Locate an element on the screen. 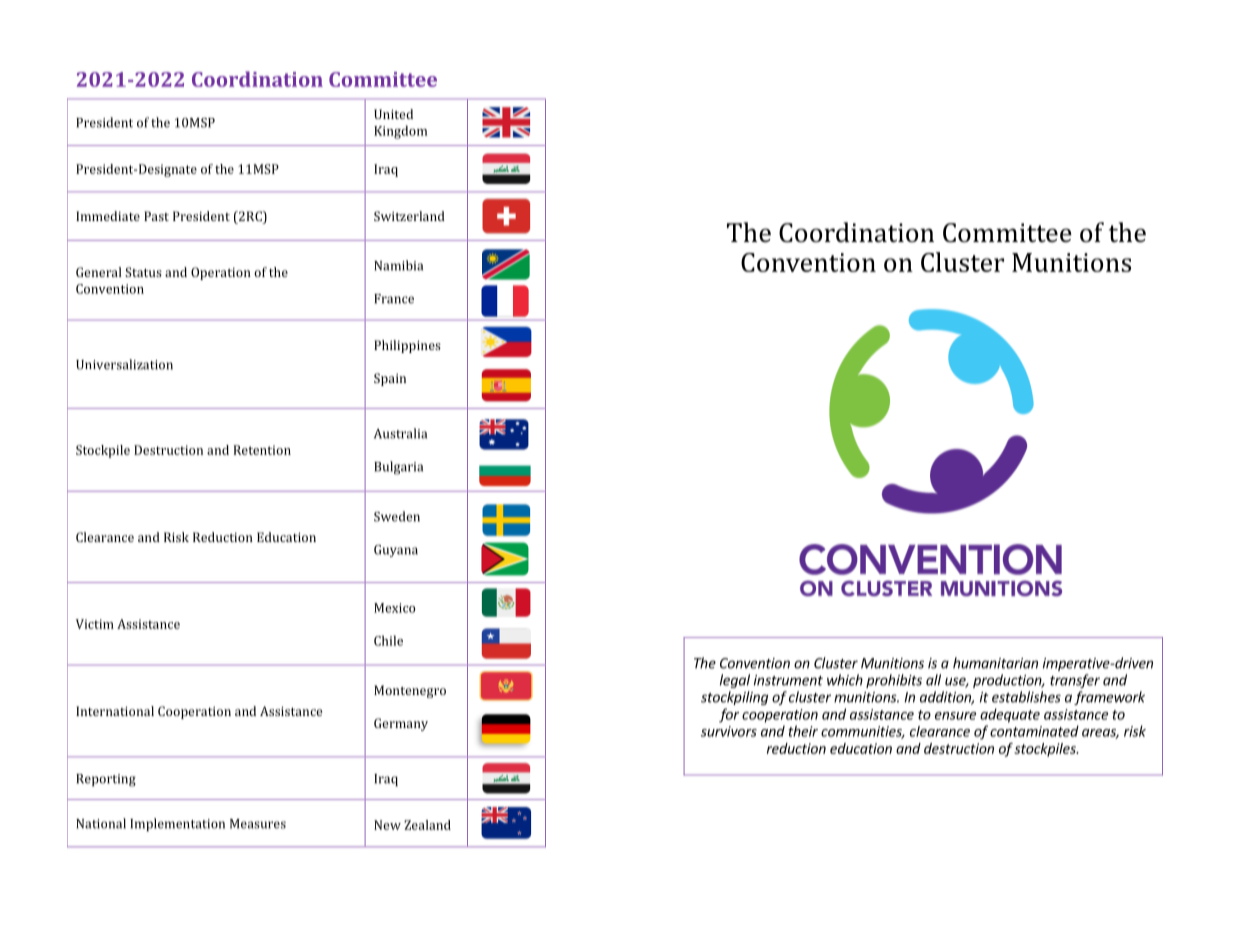 The width and height of the screenshot is (1233, 952). Victim is located at coordinates (95, 624).
